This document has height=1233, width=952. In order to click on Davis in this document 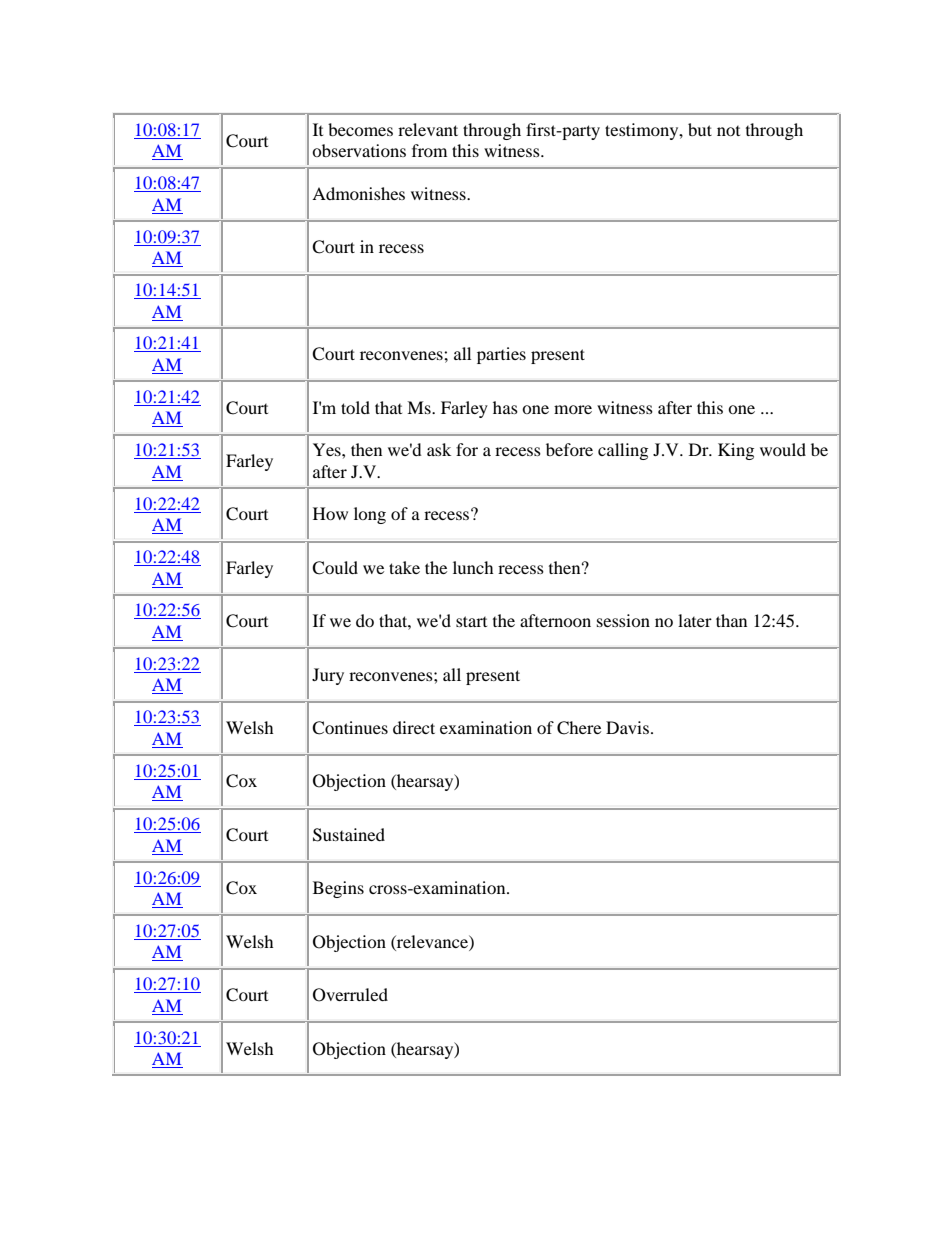, I will do `click(627, 727)`.
